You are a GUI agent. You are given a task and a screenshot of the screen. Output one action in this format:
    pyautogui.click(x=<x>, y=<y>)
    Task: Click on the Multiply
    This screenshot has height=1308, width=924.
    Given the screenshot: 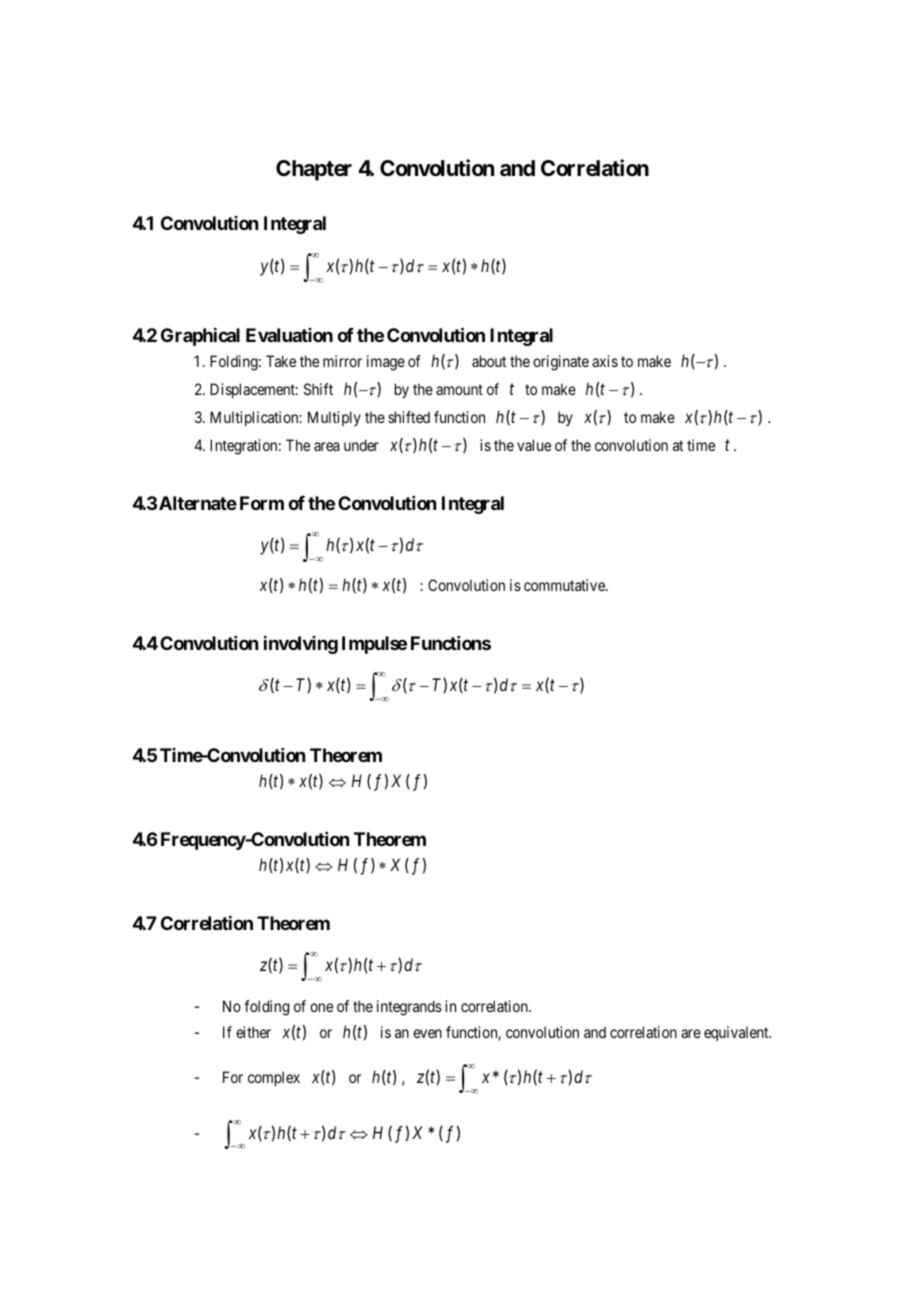 What is the action you would take?
    pyautogui.click(x=334, y=418)
